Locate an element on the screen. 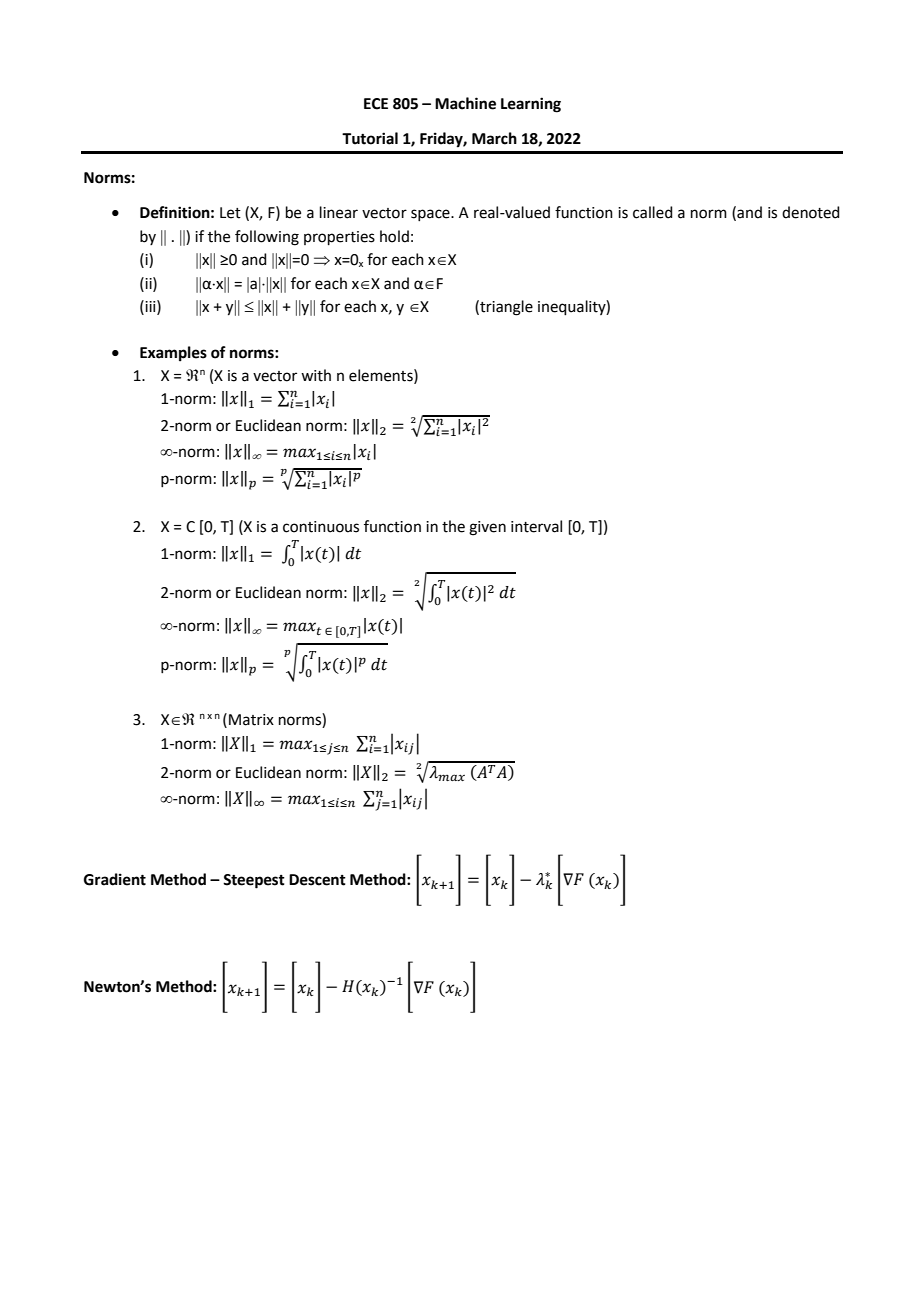 The height and width of the screenshot is (1308, 924). called is located at coordinates (653, 212).
